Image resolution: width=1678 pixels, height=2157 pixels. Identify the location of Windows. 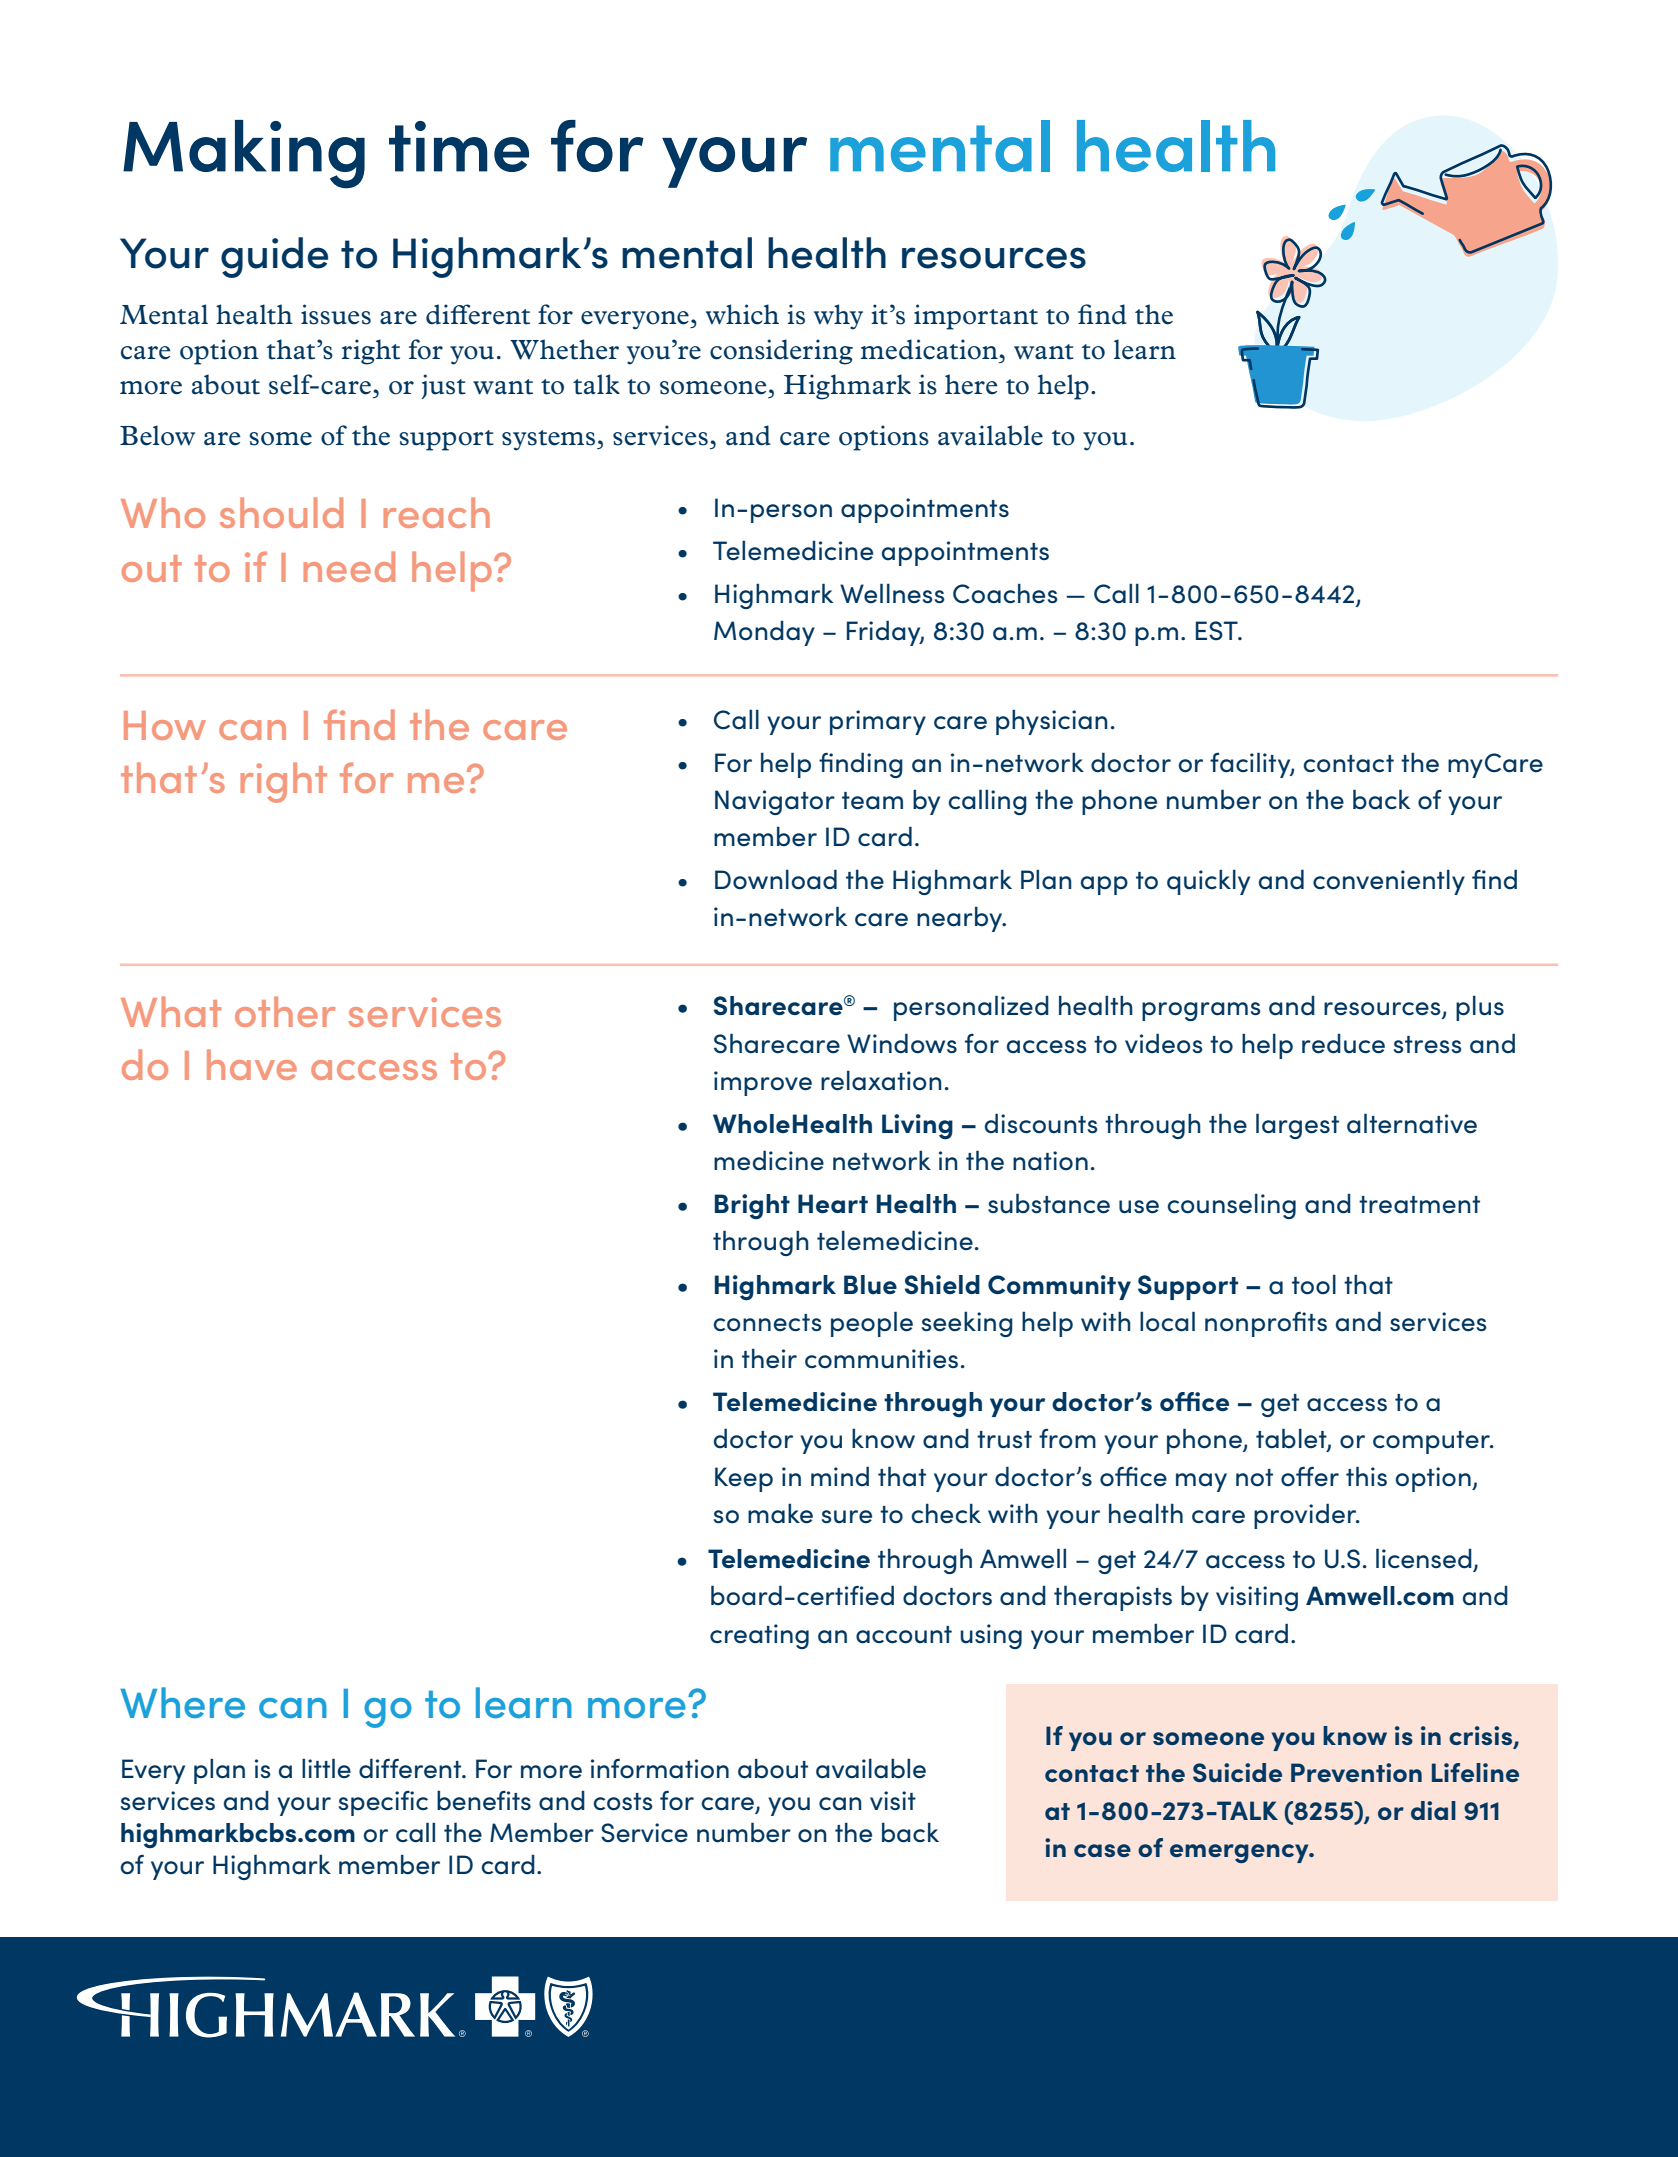
(902, 1043).
